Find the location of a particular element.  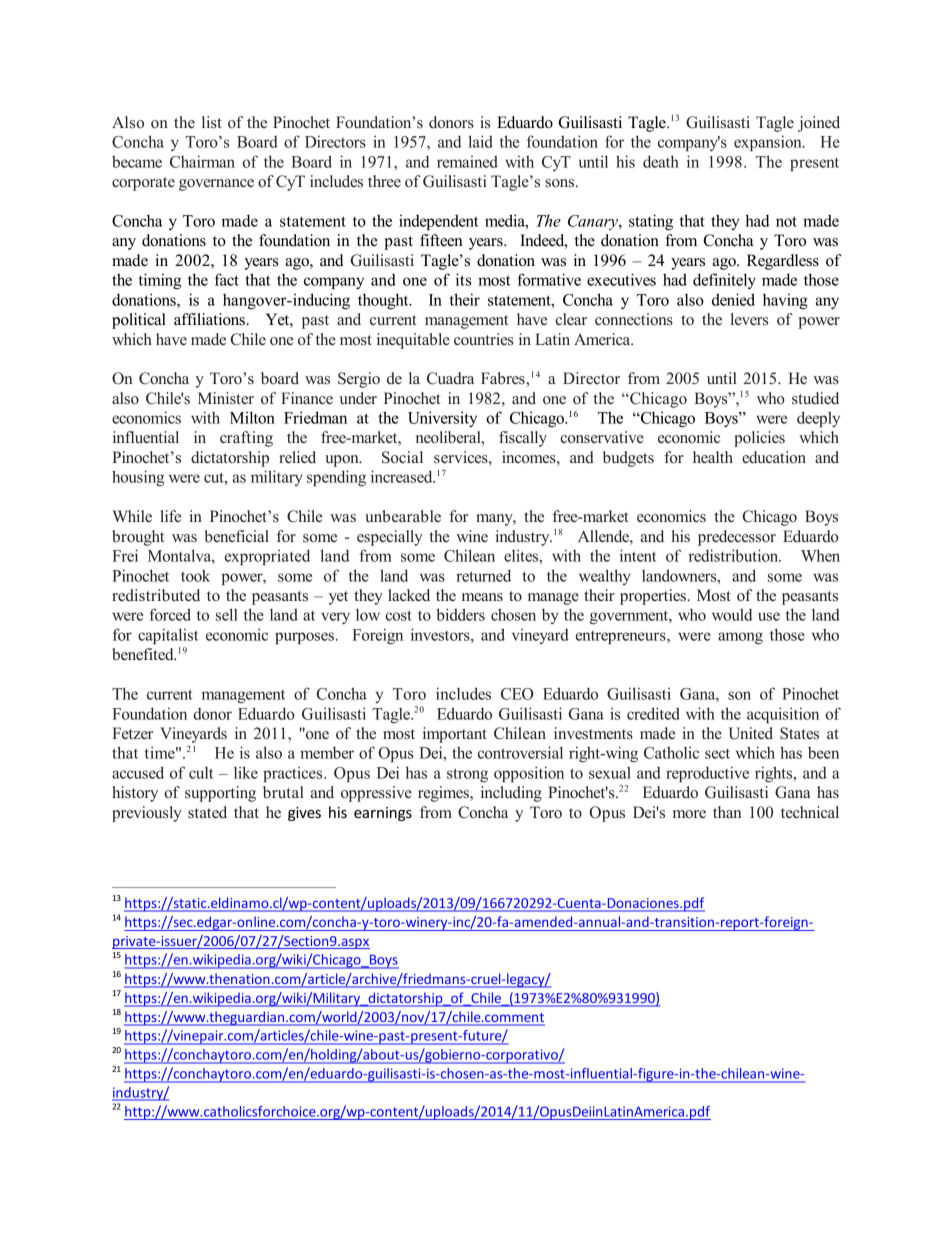

regimes is located at coordinates (444, 794).
